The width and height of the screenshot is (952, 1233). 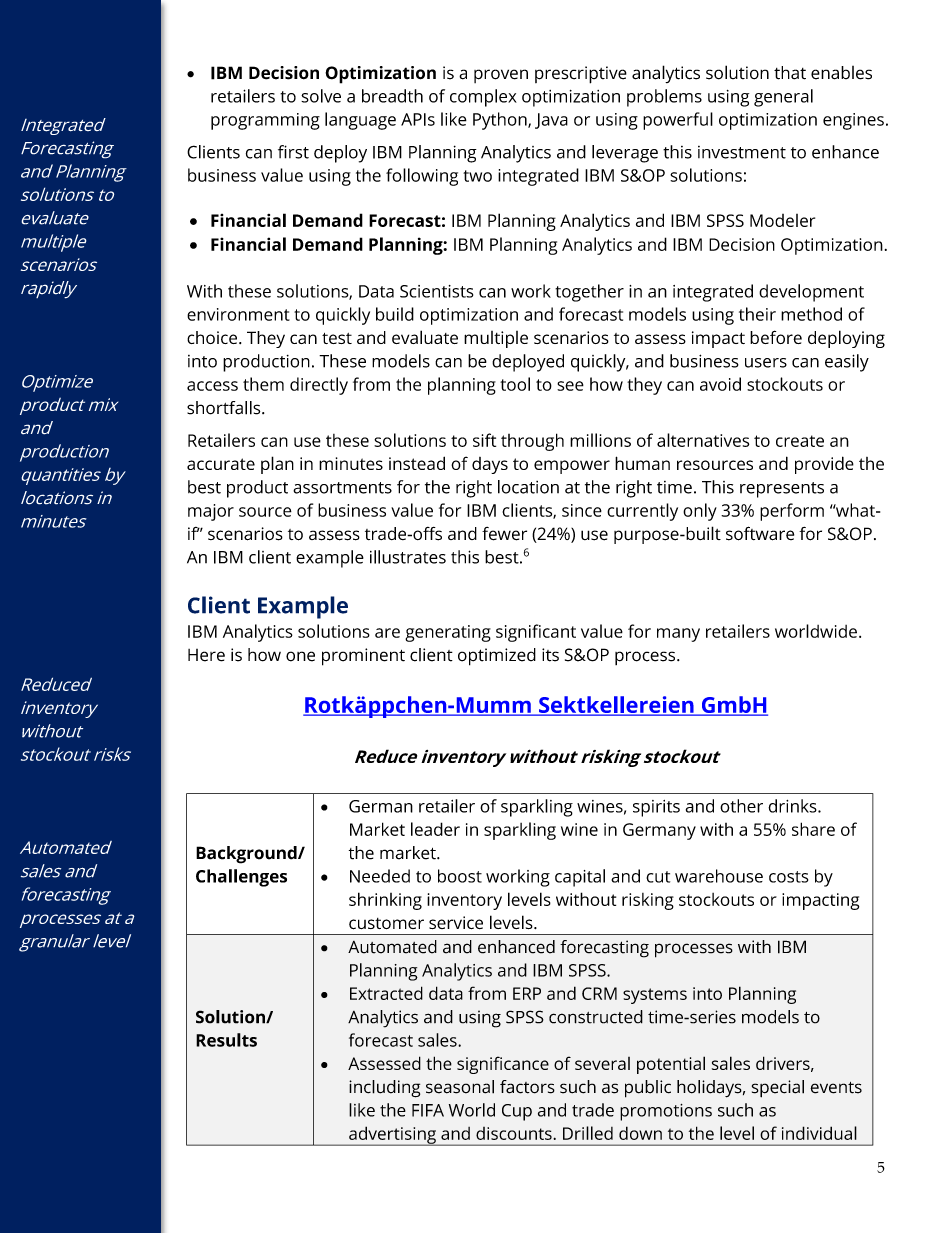 I want to click on Java, so click(x=551, y=121).
